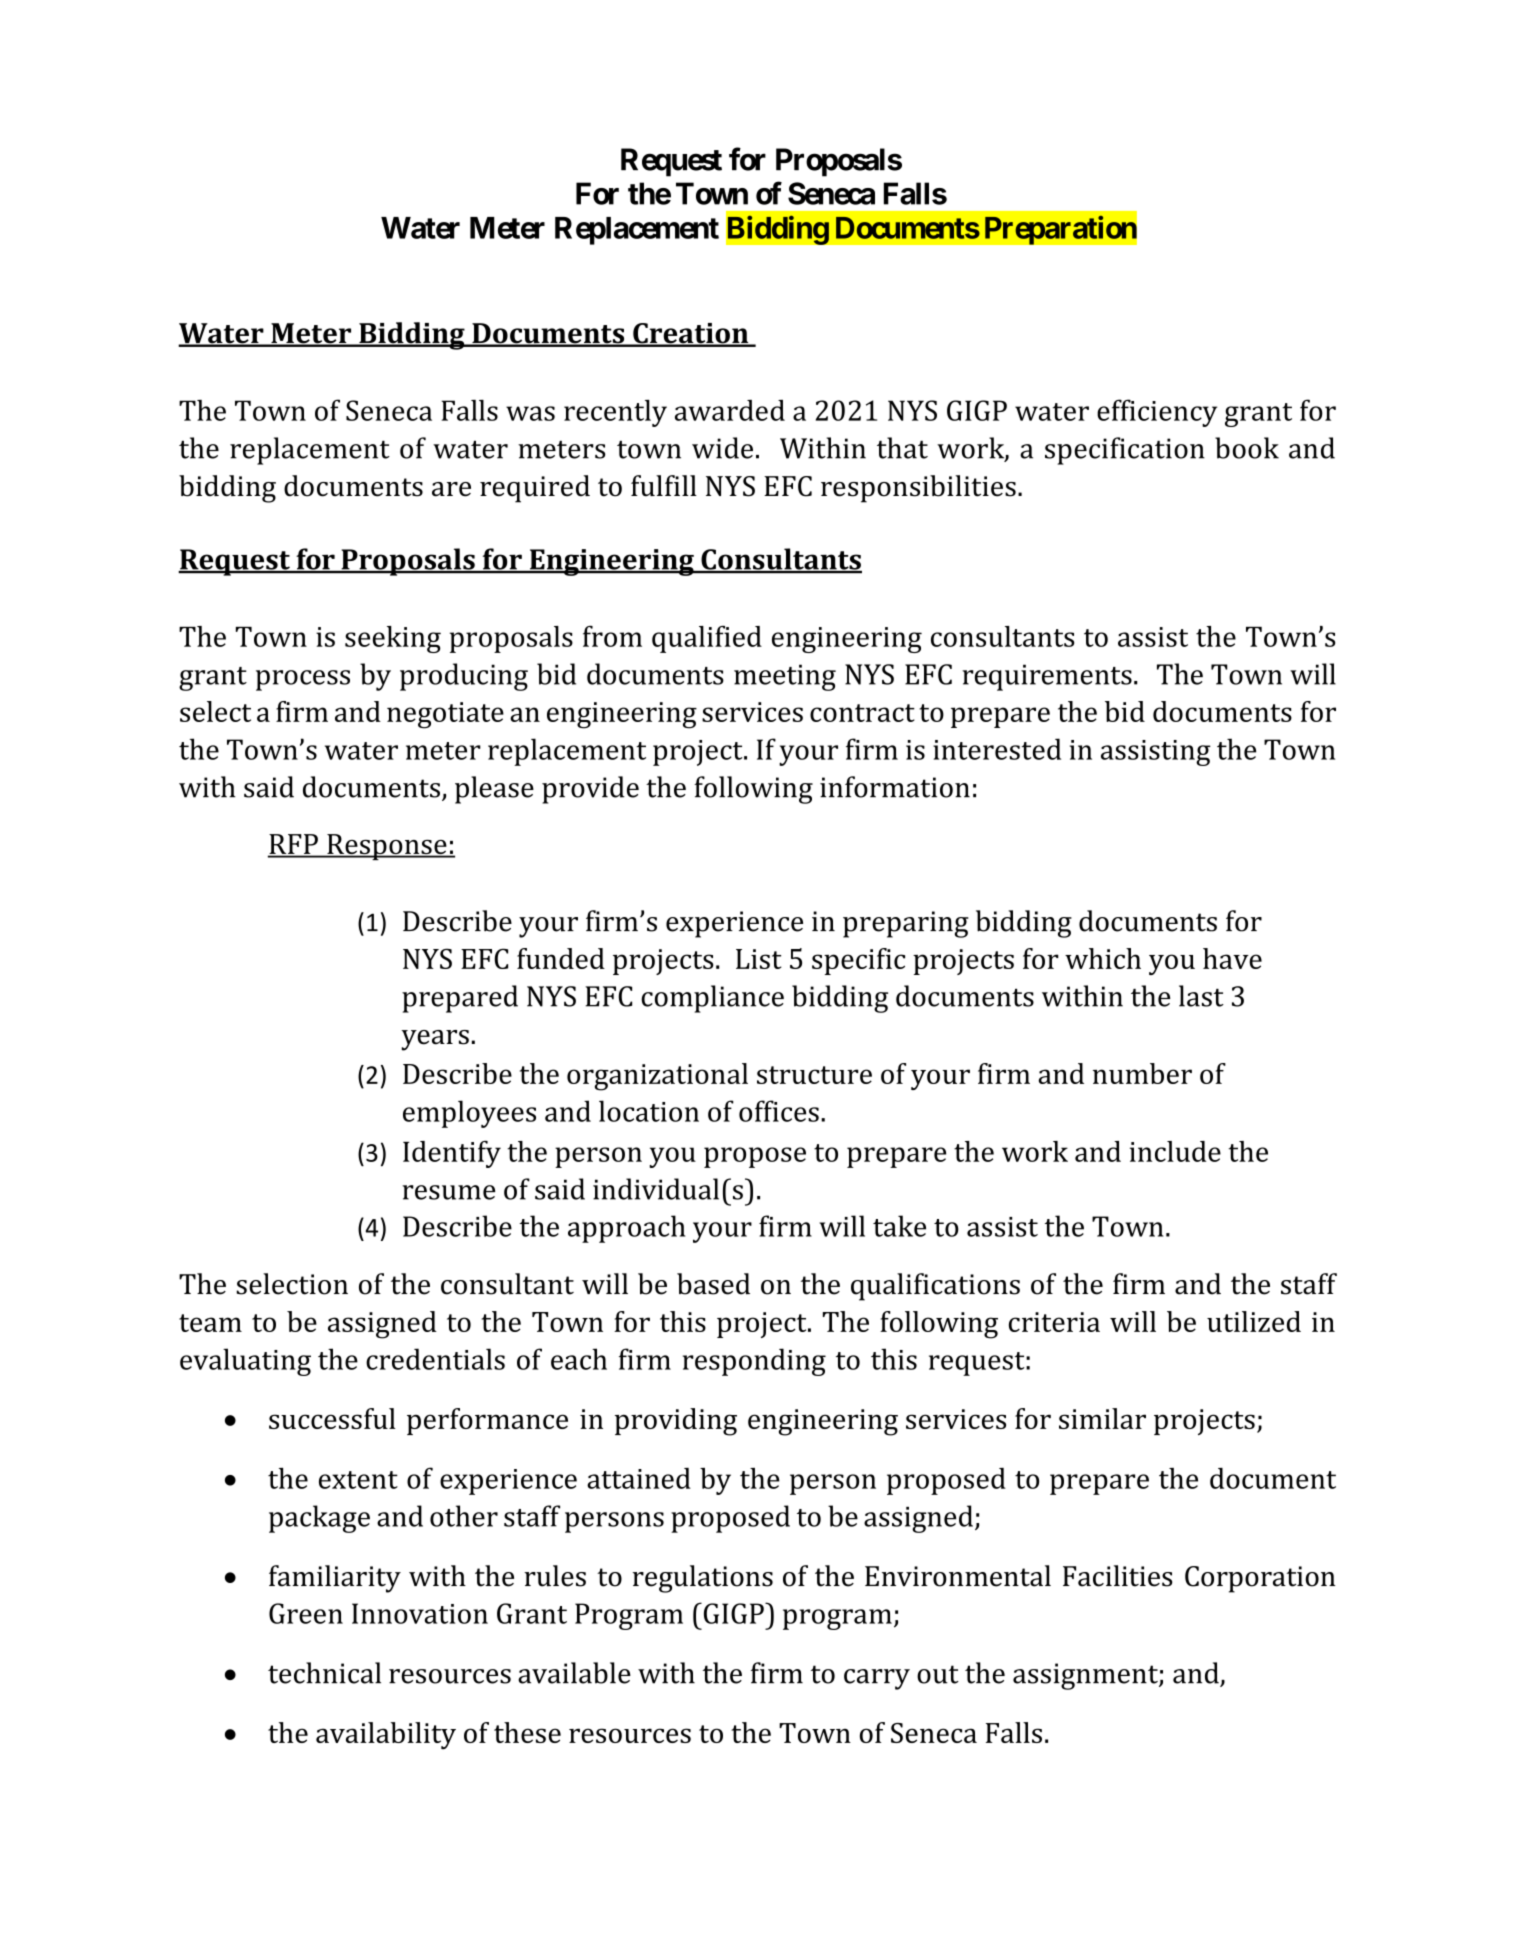 The image size is (1514, 1960). Describe the element at coordinates (712, 999) in the screenshot. I see `compliance` at that location.
